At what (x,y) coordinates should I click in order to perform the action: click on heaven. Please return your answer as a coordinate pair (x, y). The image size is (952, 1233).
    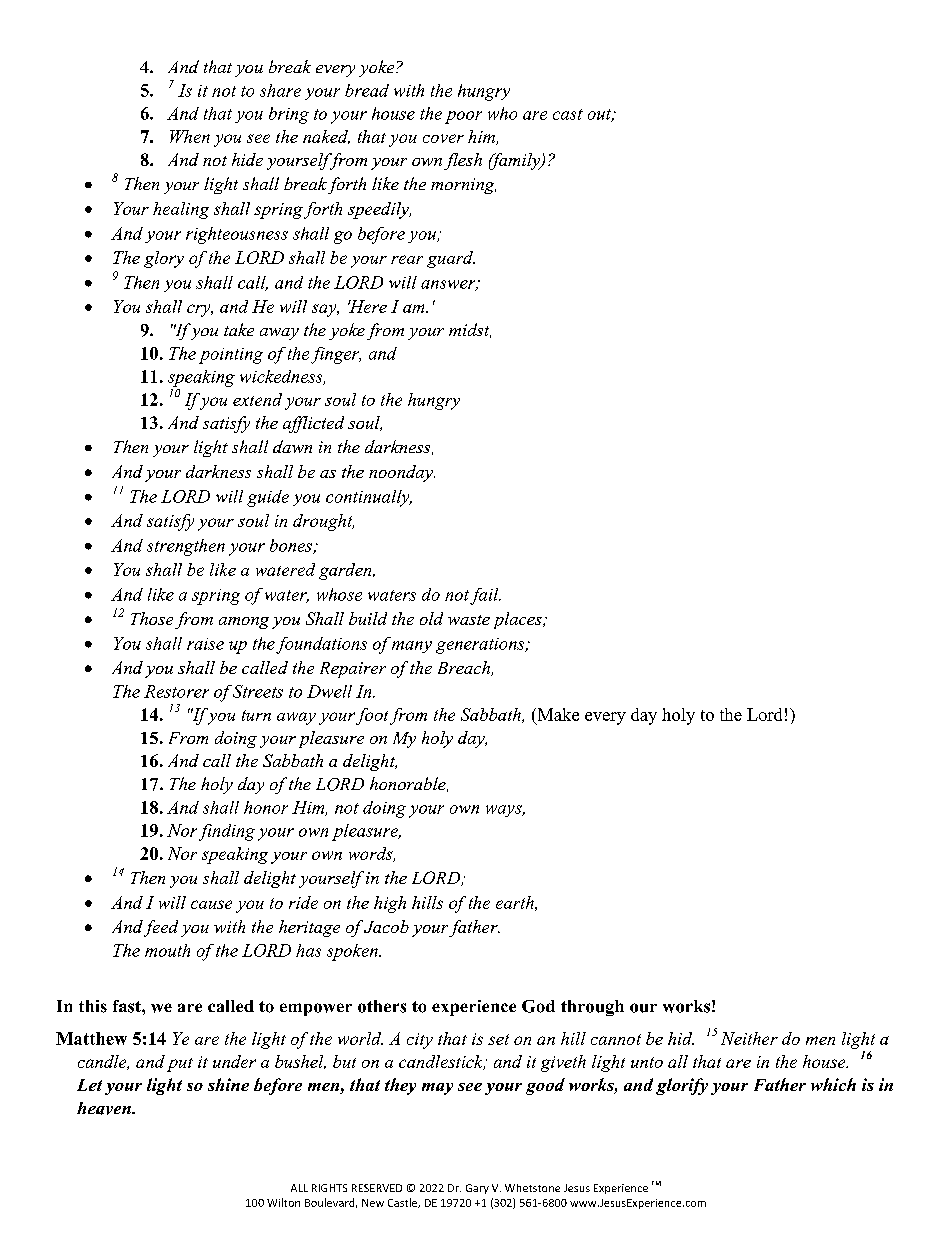
    Looking at the image, I should click on (105, 1108).
